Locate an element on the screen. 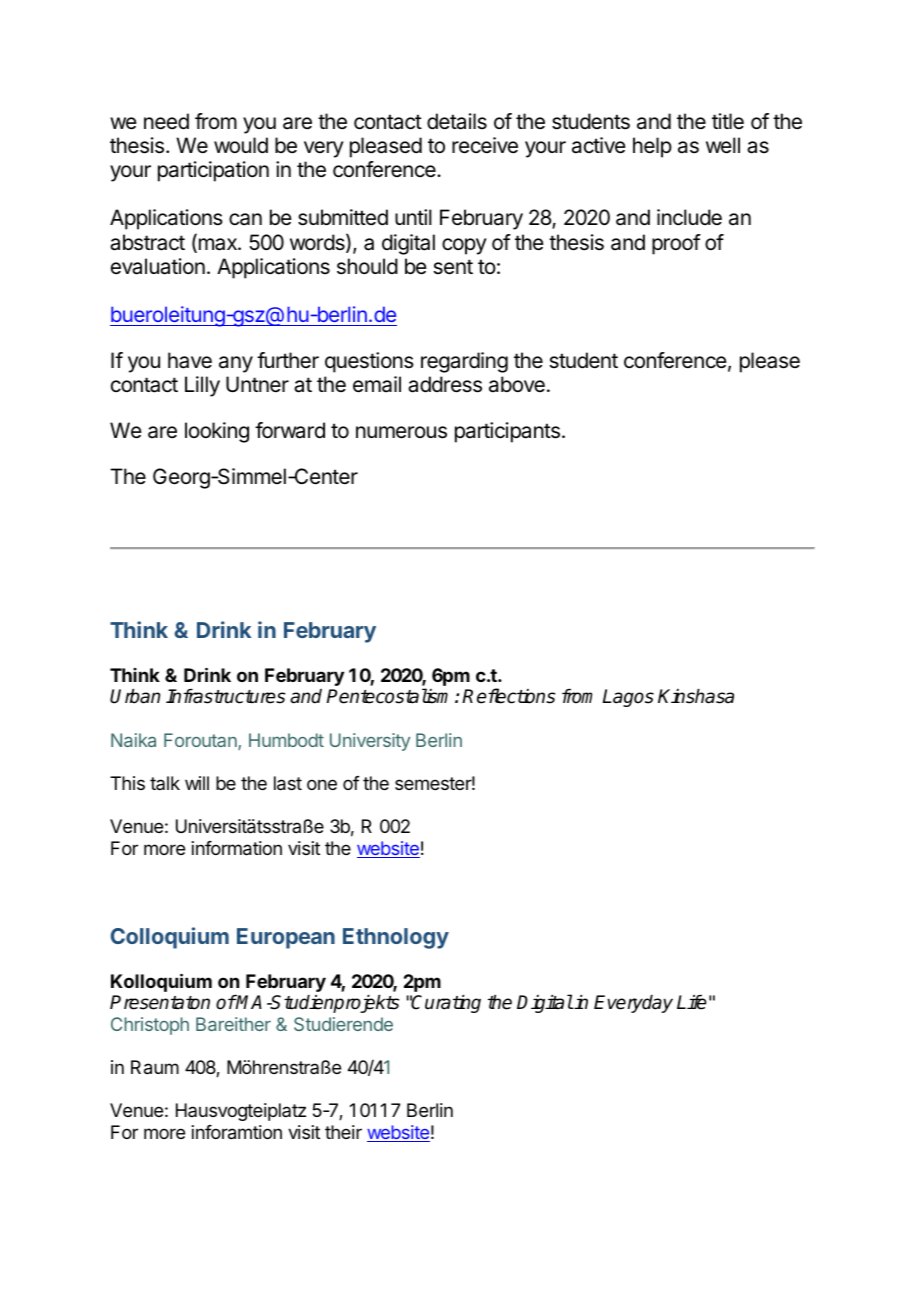  their is located at coordinates (343, 1132).
